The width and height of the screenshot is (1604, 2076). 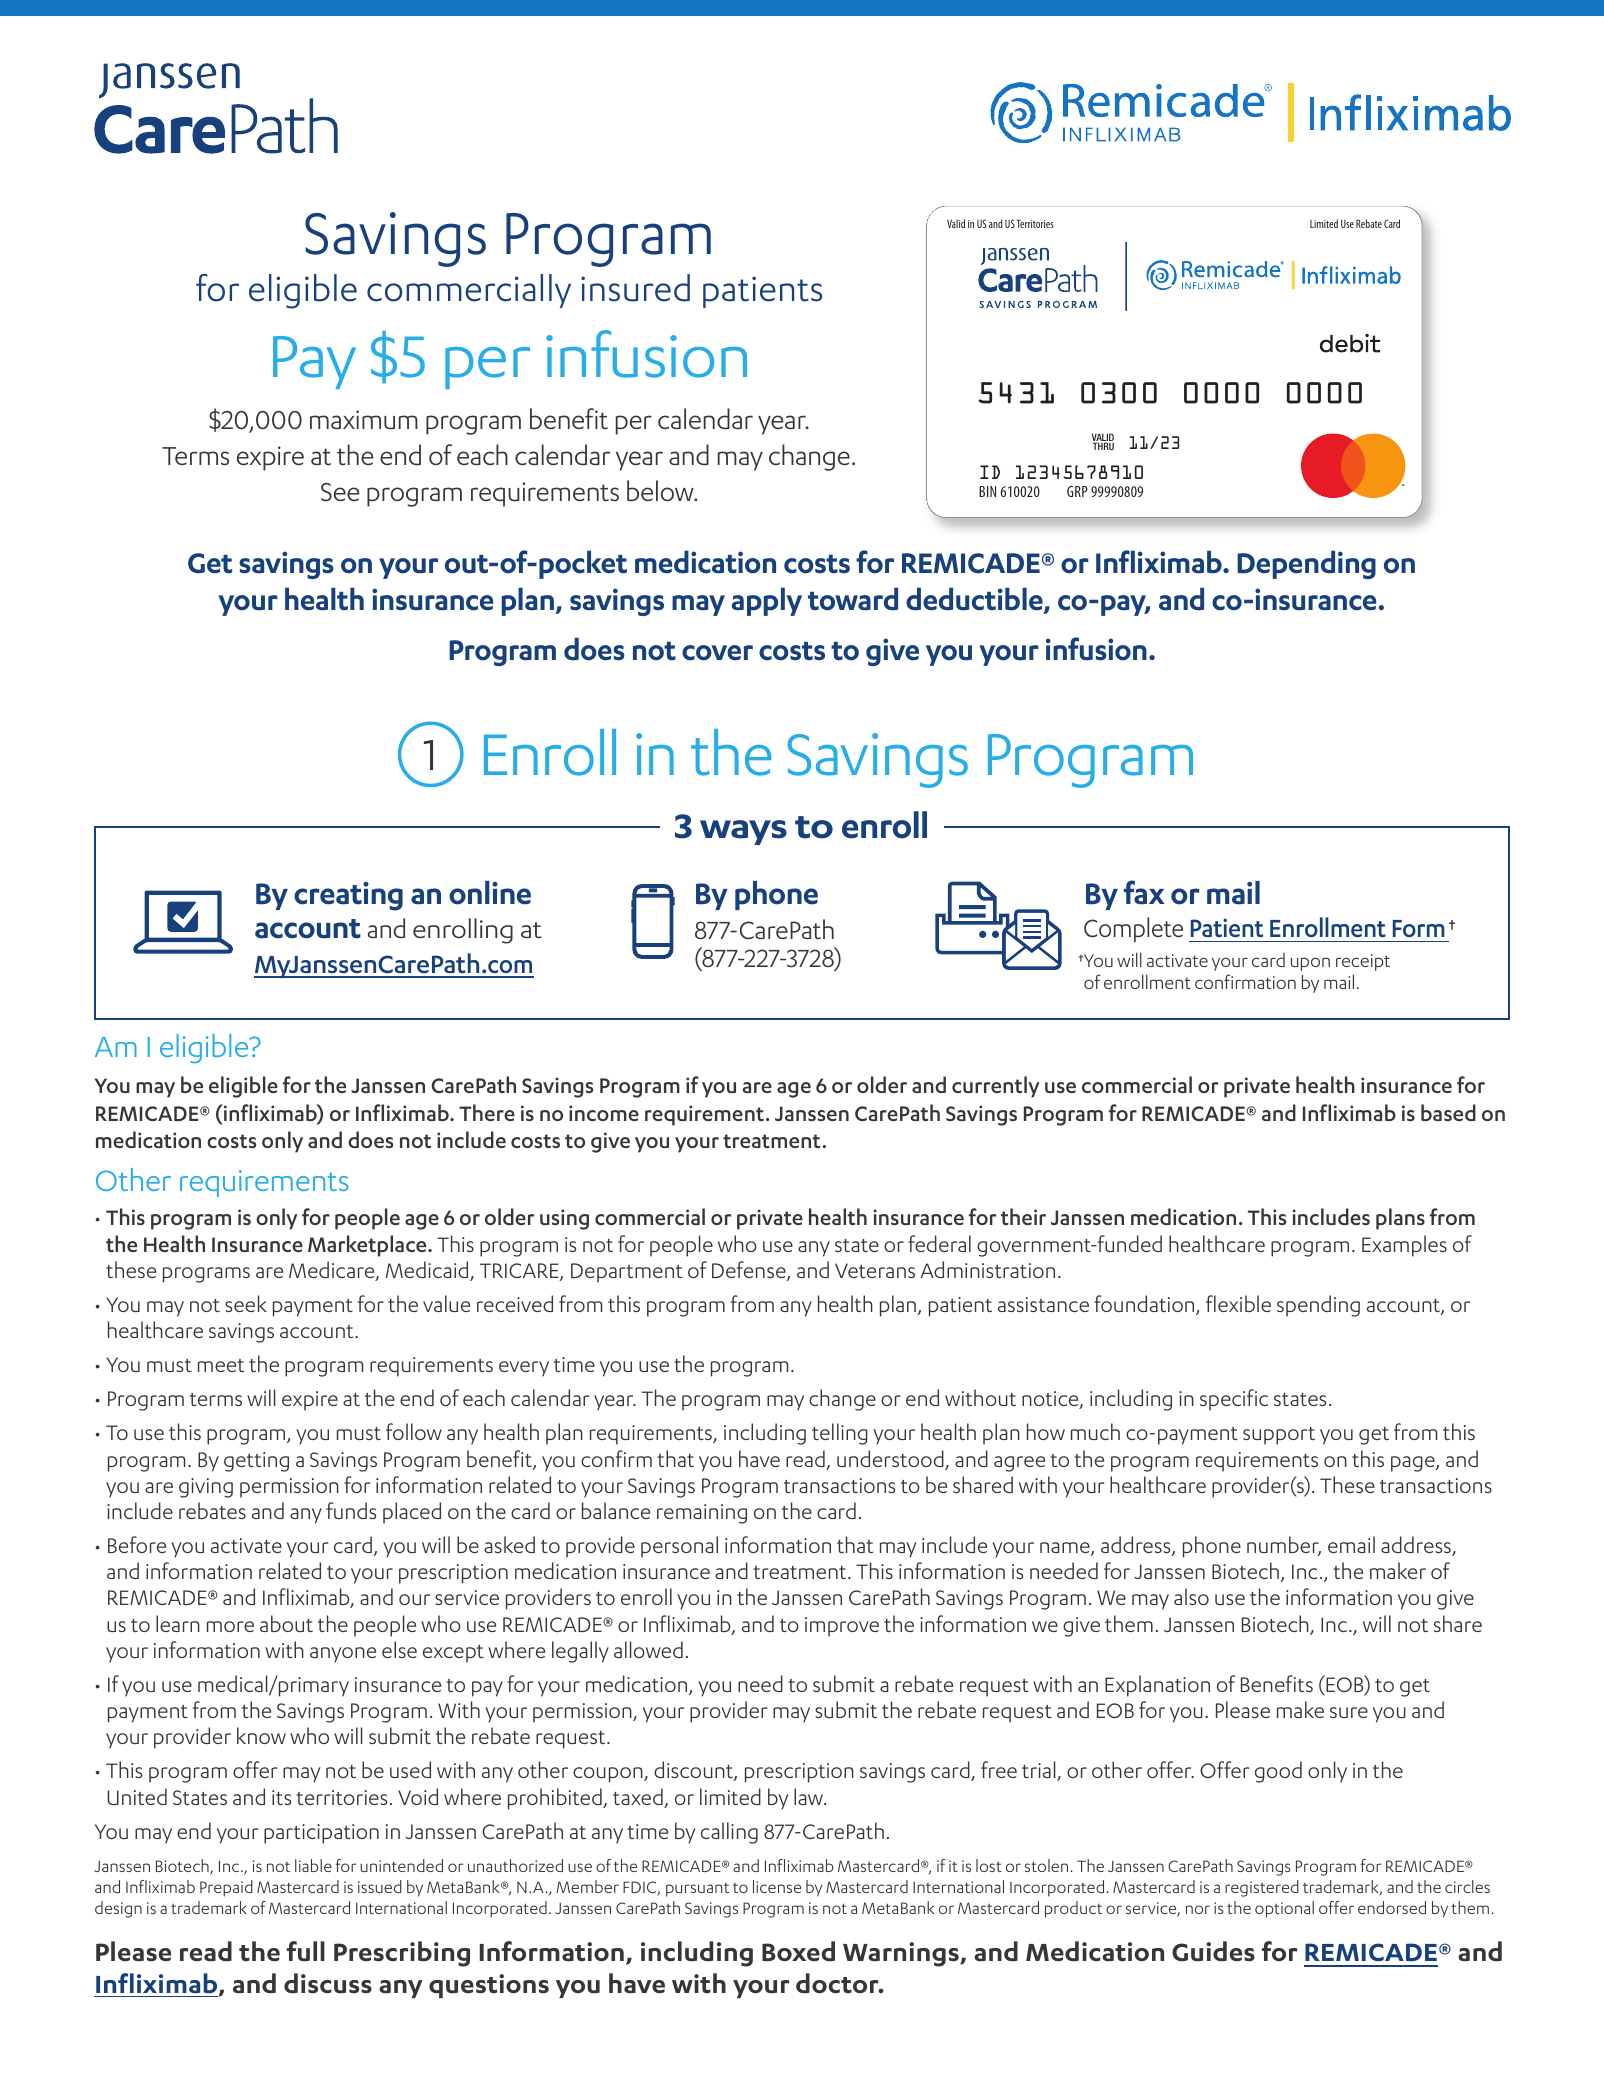 I want to click on getting, so click(x=256, y=1462).
